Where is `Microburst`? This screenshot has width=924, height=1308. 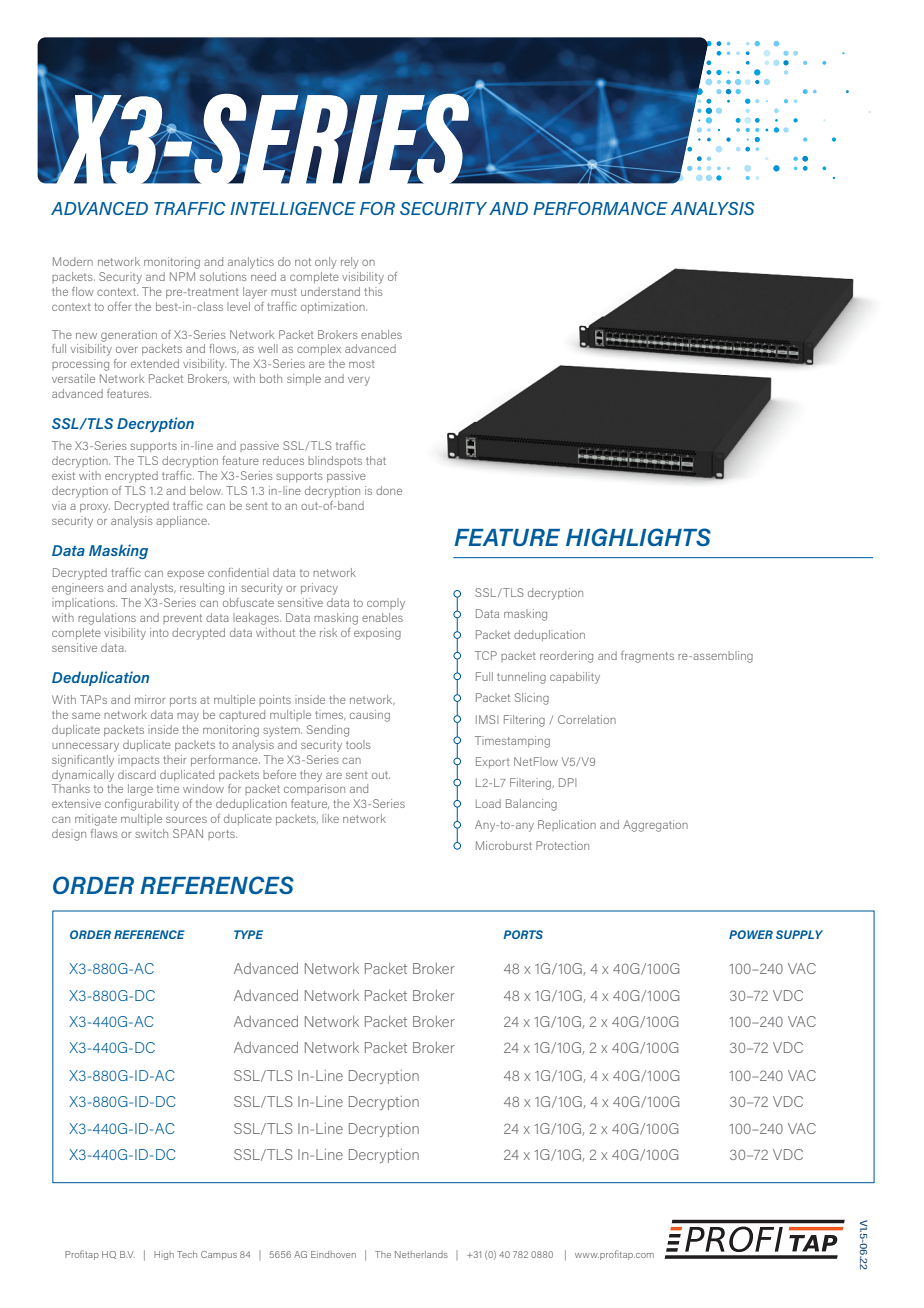
Microburst is located at coordinates (504, 845).
